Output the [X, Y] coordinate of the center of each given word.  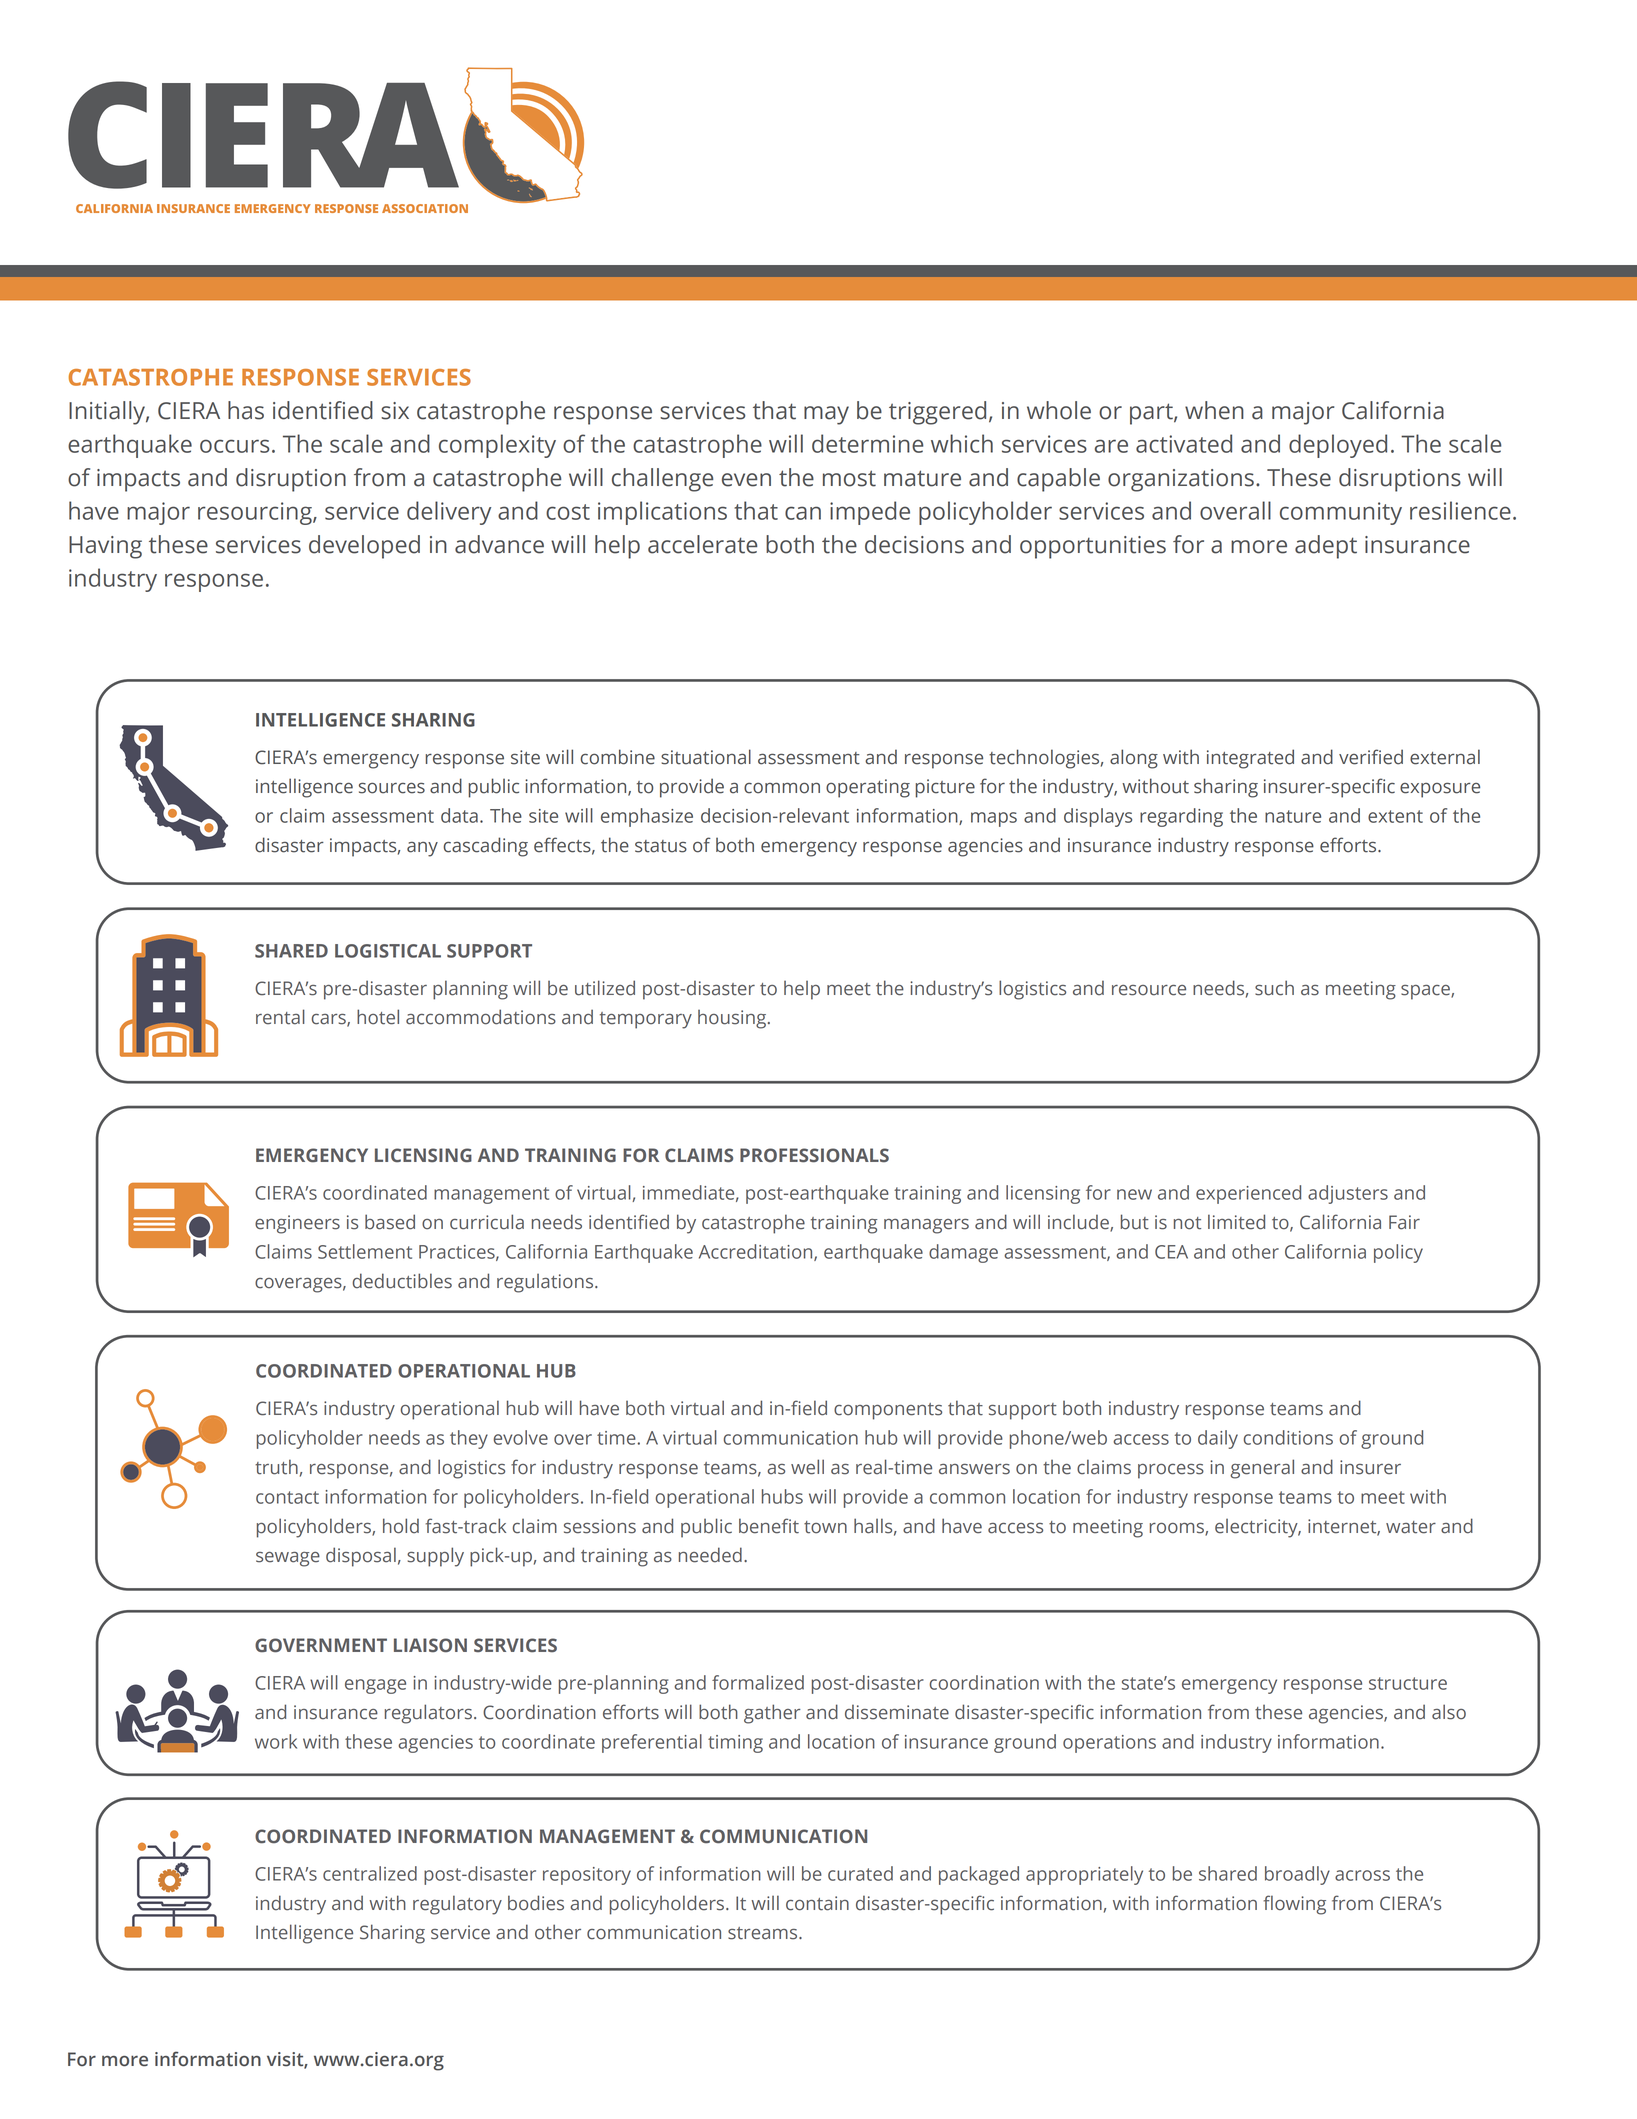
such [1274, 988]
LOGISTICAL [388, 951]
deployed [1338, 446]
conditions [1288, 1437]
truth [276, 1467]
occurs [234, 446]
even [746, 480]
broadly [1297, 1875]
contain [817, 1903]
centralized [370, 1873]
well [807, 1467]
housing [732, 1019]
